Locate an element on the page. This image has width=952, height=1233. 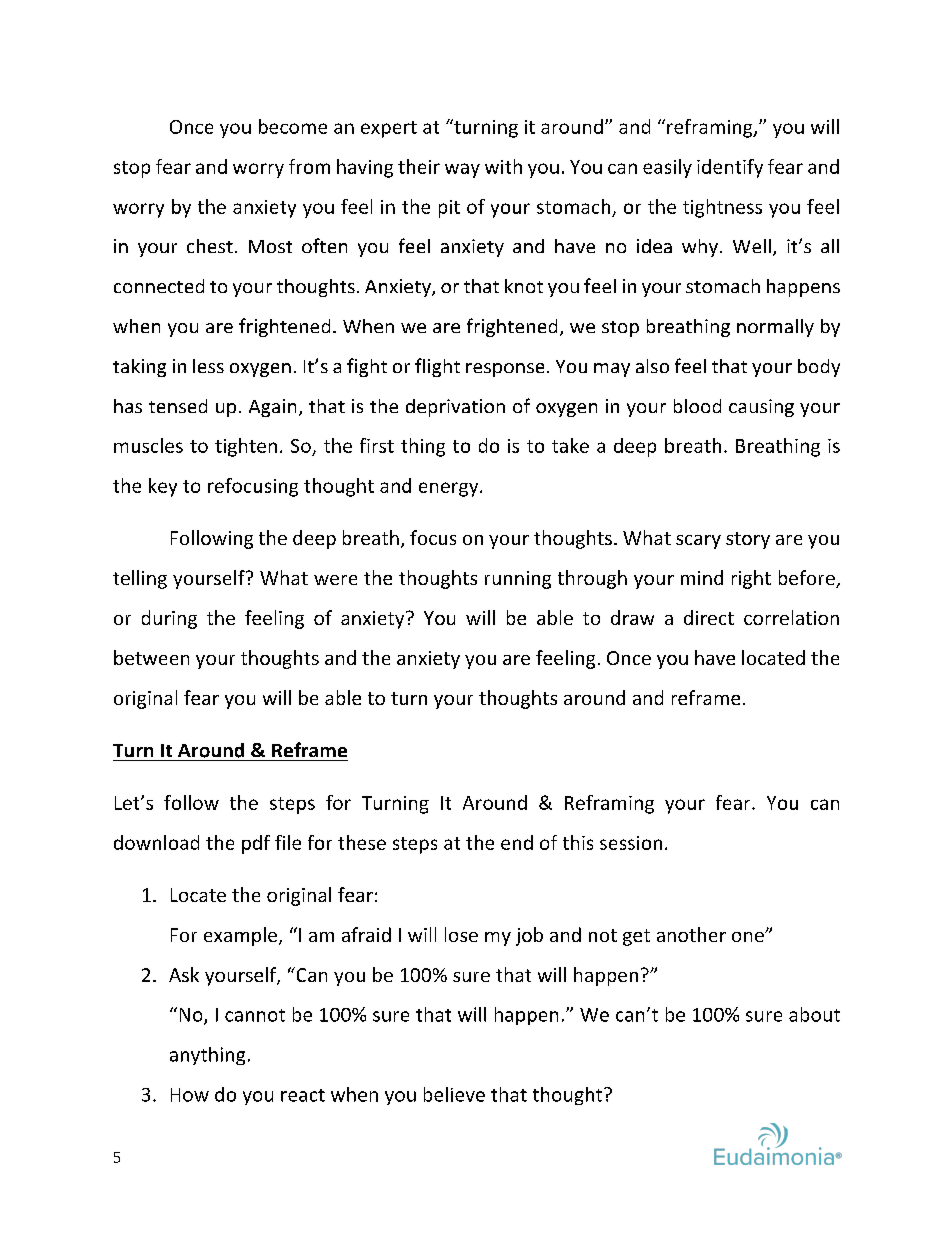
identify is located at coordinates (730, 168).
